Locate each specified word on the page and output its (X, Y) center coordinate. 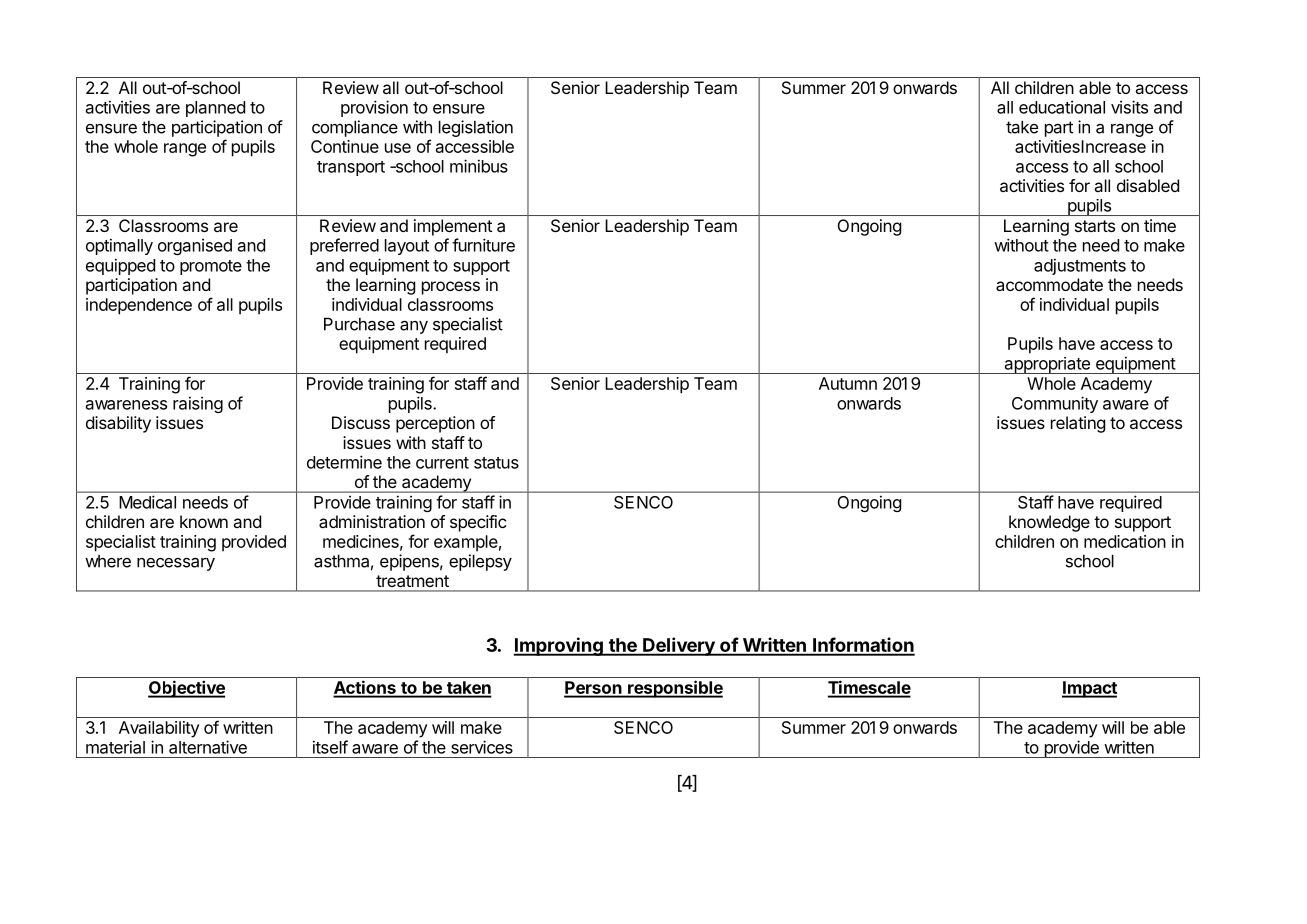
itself (330, 747)
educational (1062, 107)
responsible (674, 689)
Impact (1089, 689)
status (496, 463)
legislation (476, 128)
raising (198, 404)
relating (1078, 424)
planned (215, 109)
